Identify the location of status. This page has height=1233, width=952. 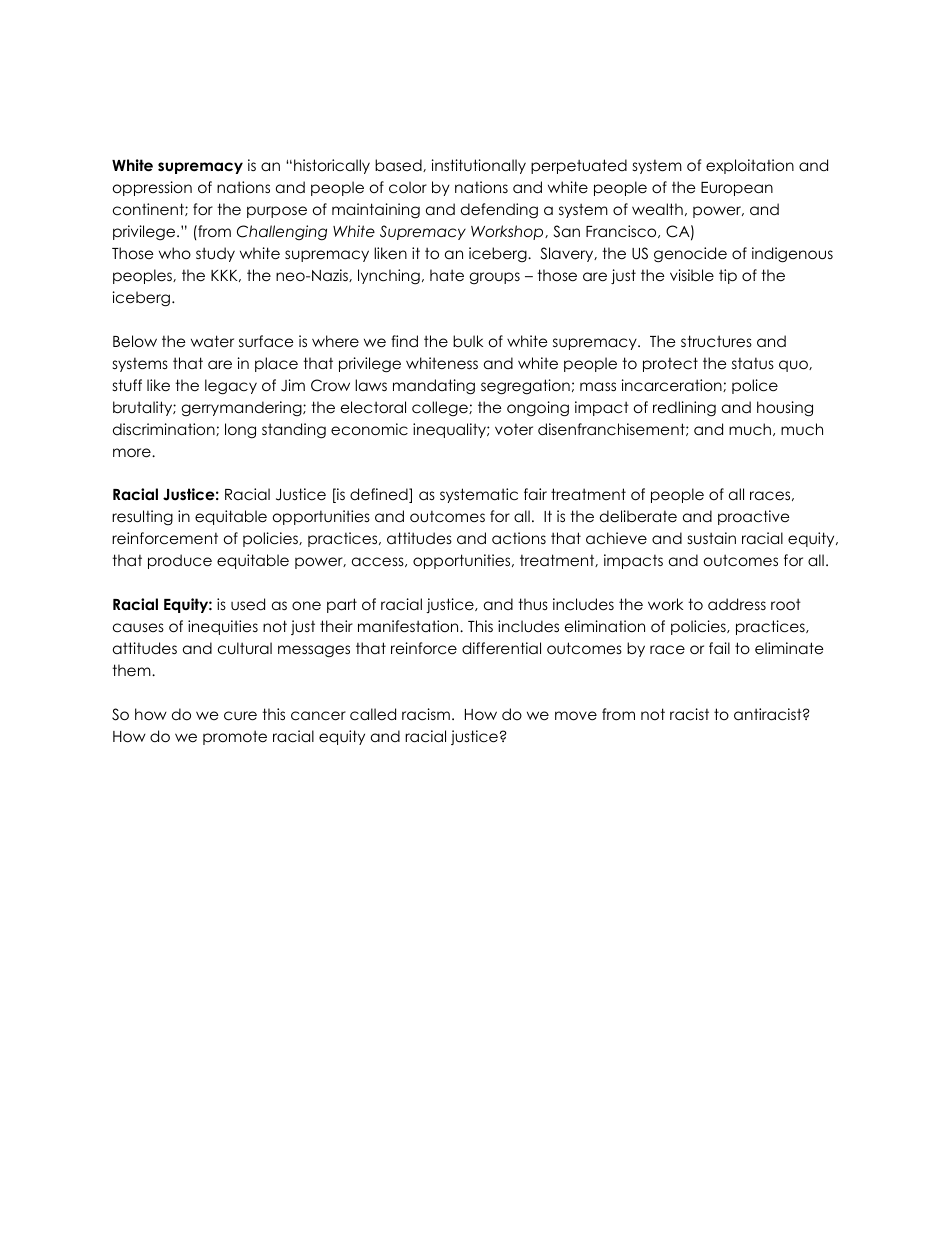
(753, 364).
